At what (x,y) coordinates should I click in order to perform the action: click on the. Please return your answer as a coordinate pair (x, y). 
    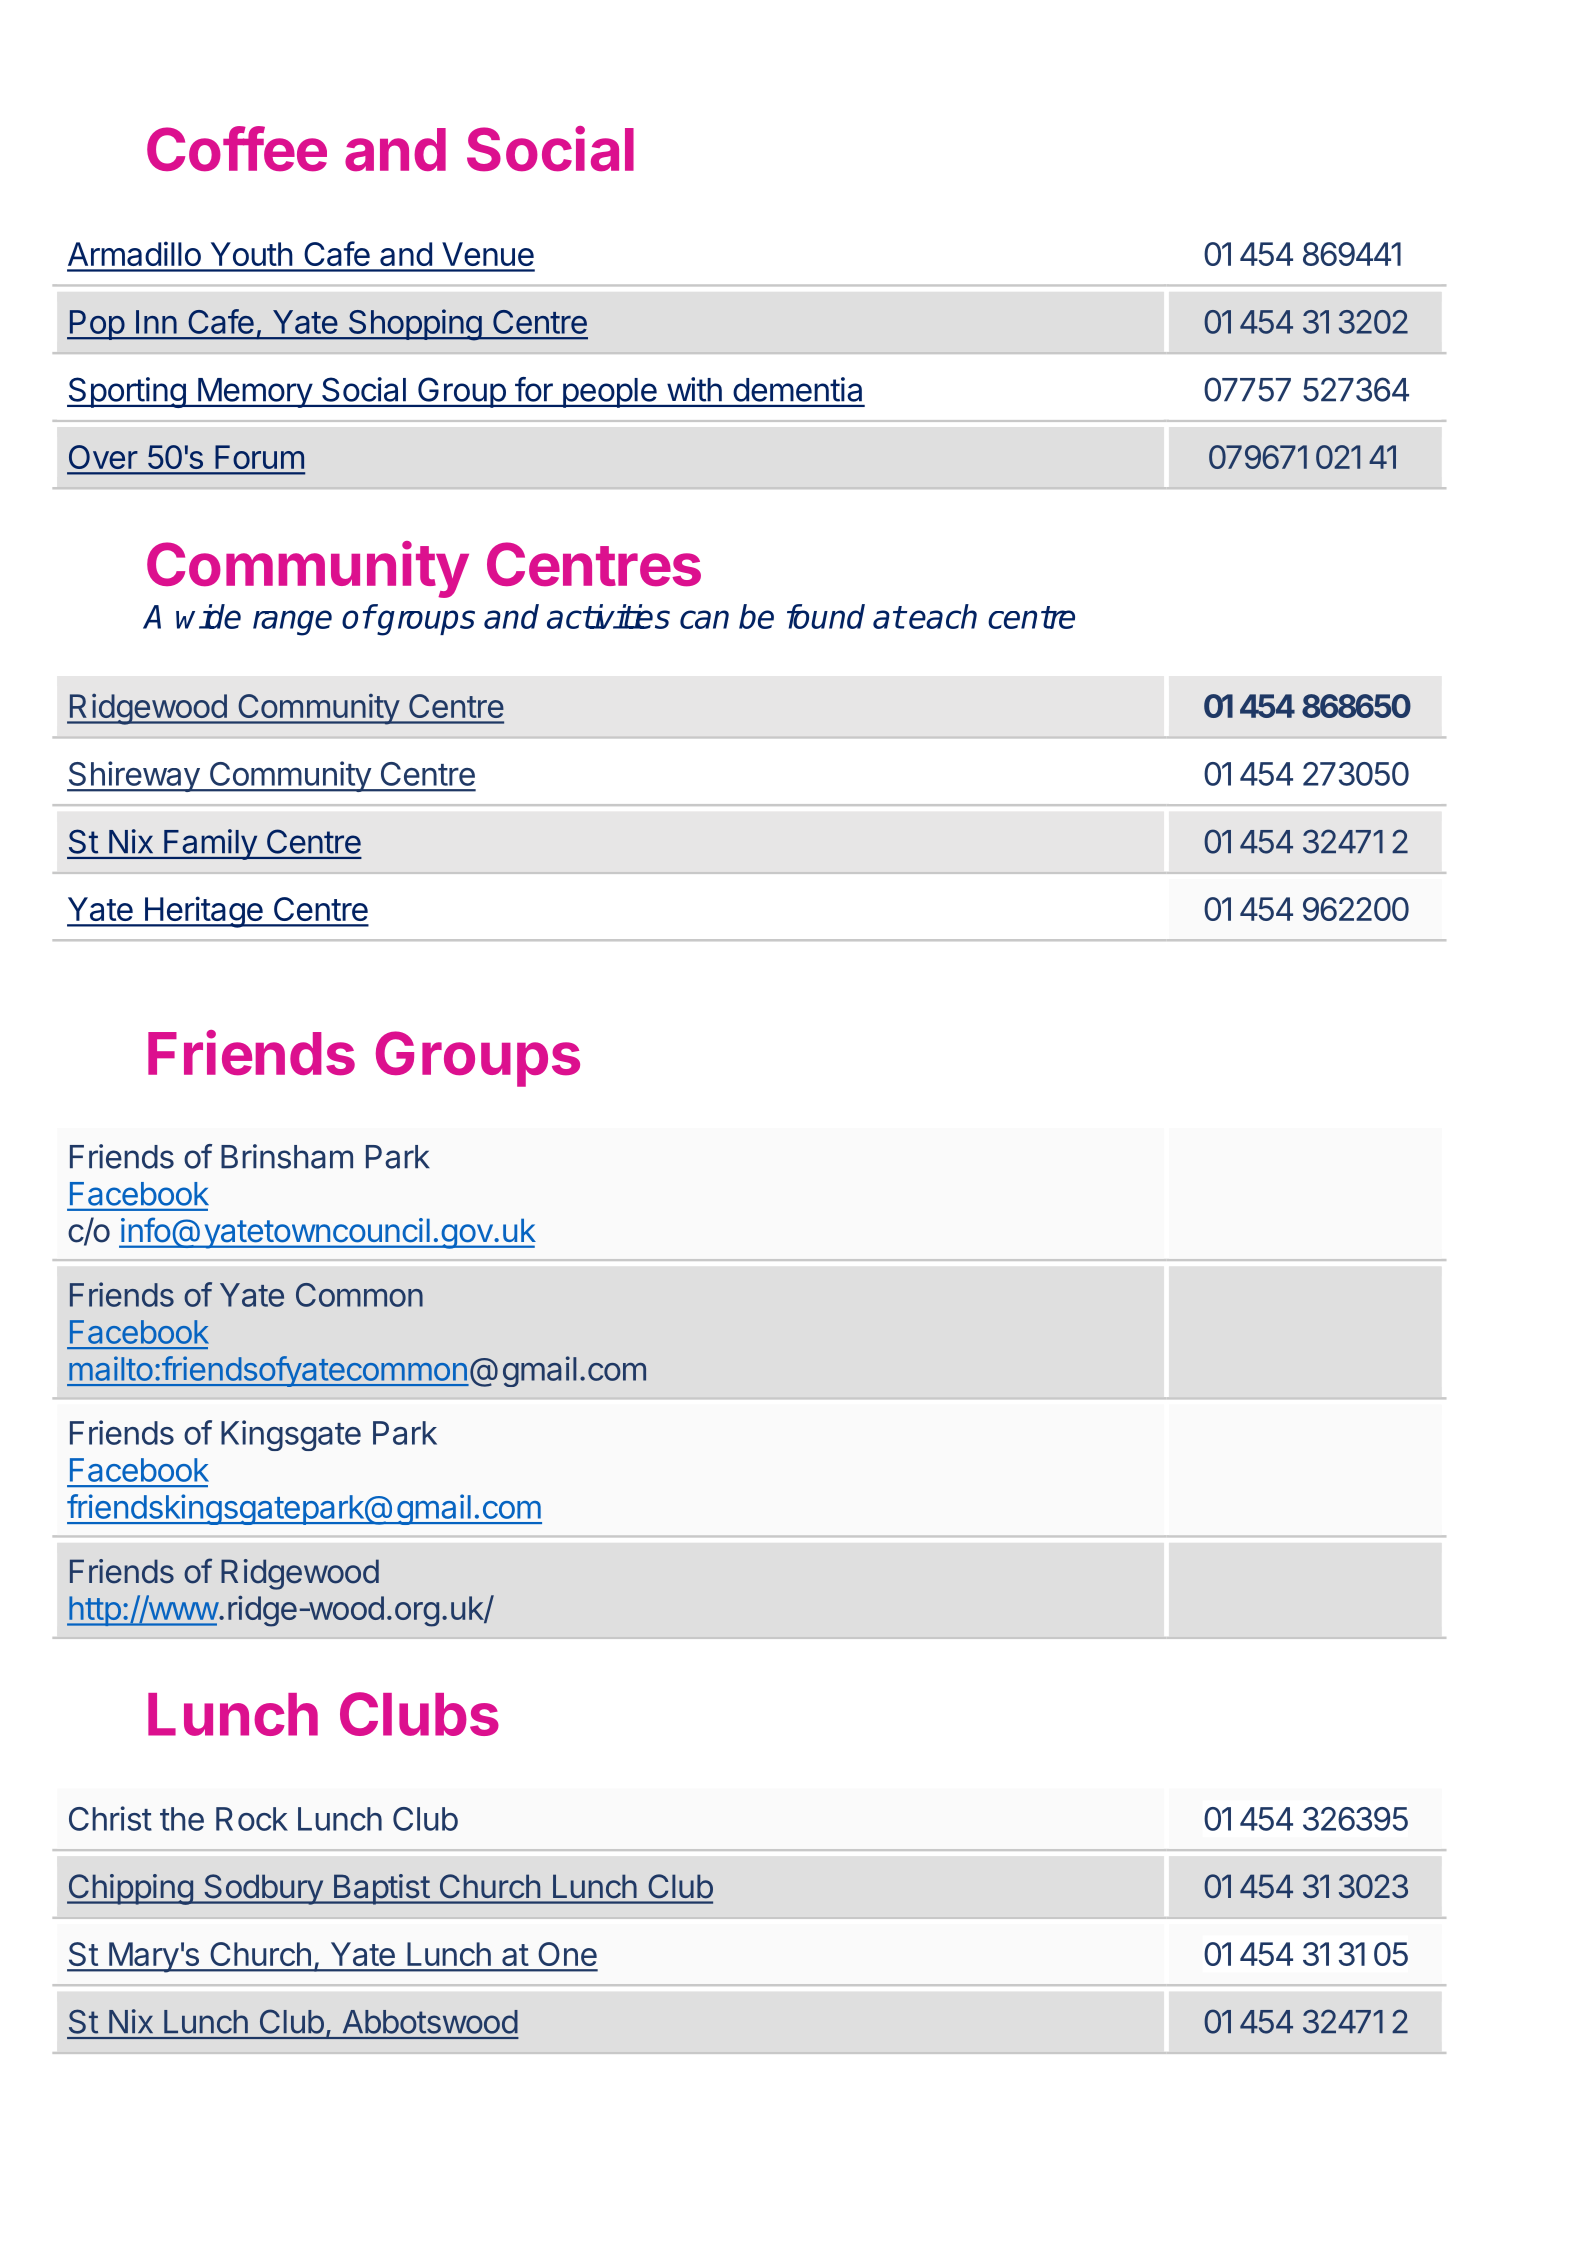
    Looking at the image, I should click on (182, 1819).
